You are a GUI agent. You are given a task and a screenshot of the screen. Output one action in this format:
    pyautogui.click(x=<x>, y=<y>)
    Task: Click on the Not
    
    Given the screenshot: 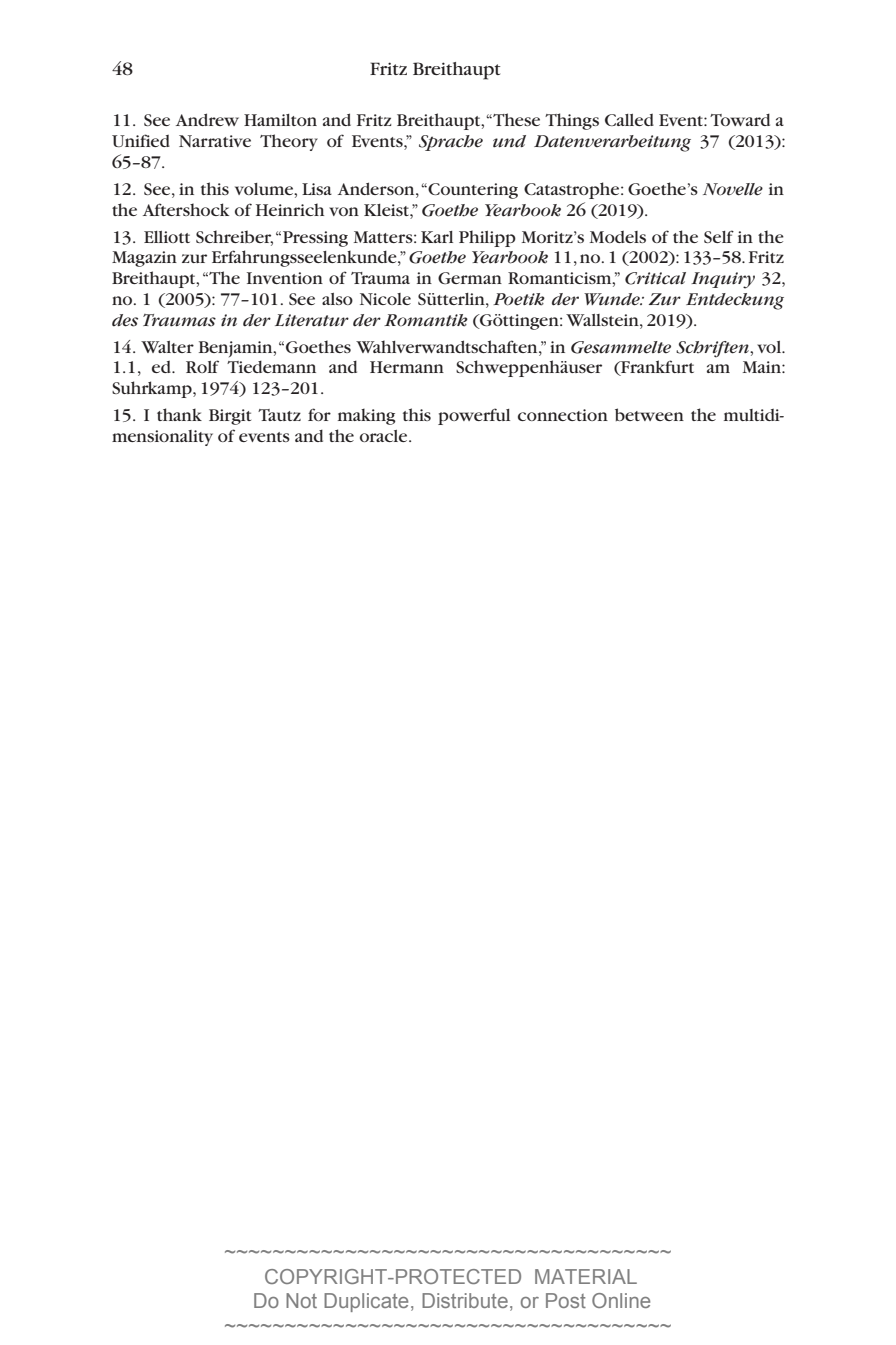 What is the action you would take?
    pyautogui.click(x=301, y=1300)
